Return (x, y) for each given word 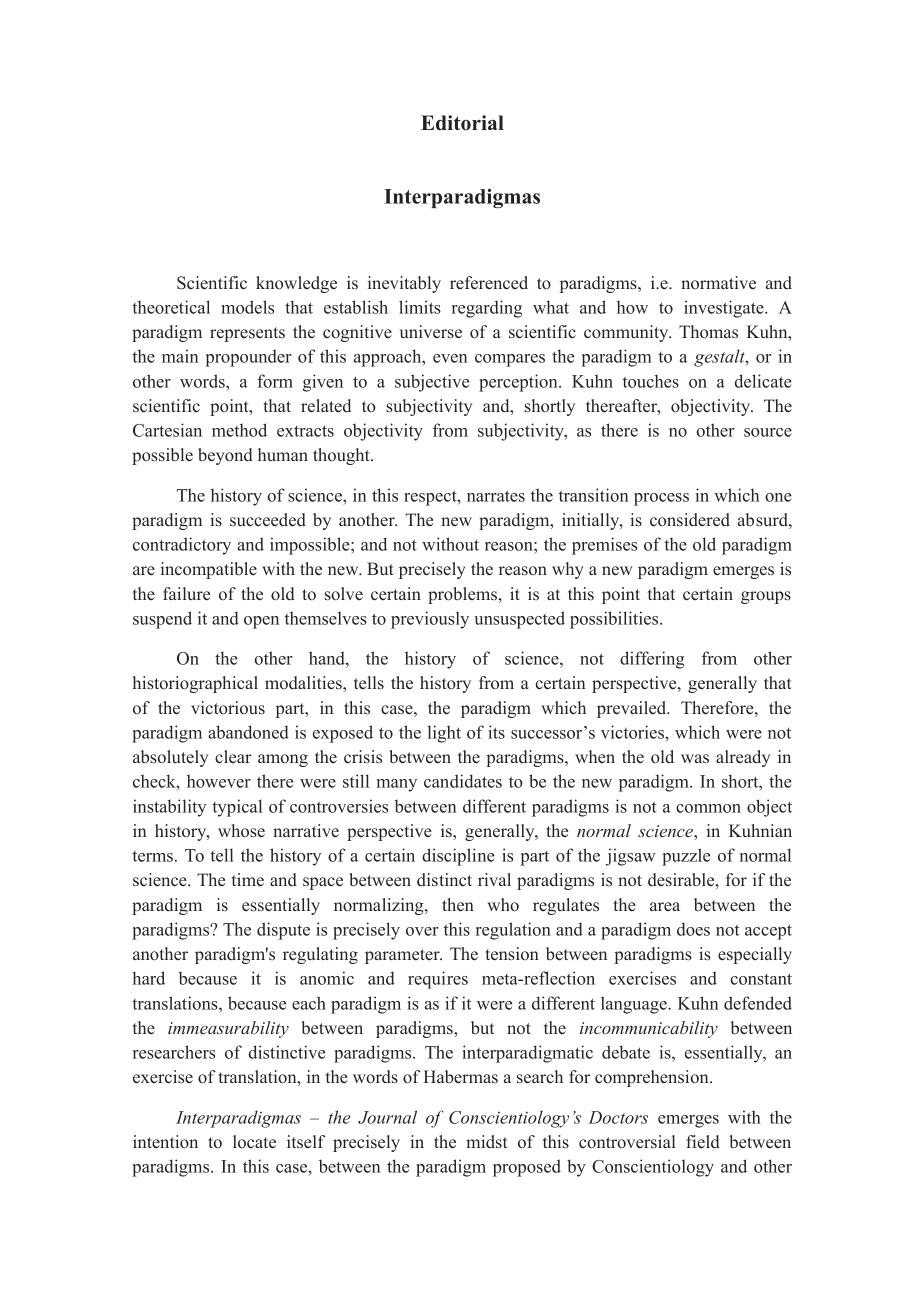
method (239, 430)
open (261, 622)
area (665, 906)
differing (652, 660)
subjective (432, 383)
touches (651, 381)
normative (718, 283)
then (458, 905)
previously (430, 620)
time (248, 880)
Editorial (462, 123)
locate (254, 1142)
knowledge (296, 284)
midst (487, 1142)
